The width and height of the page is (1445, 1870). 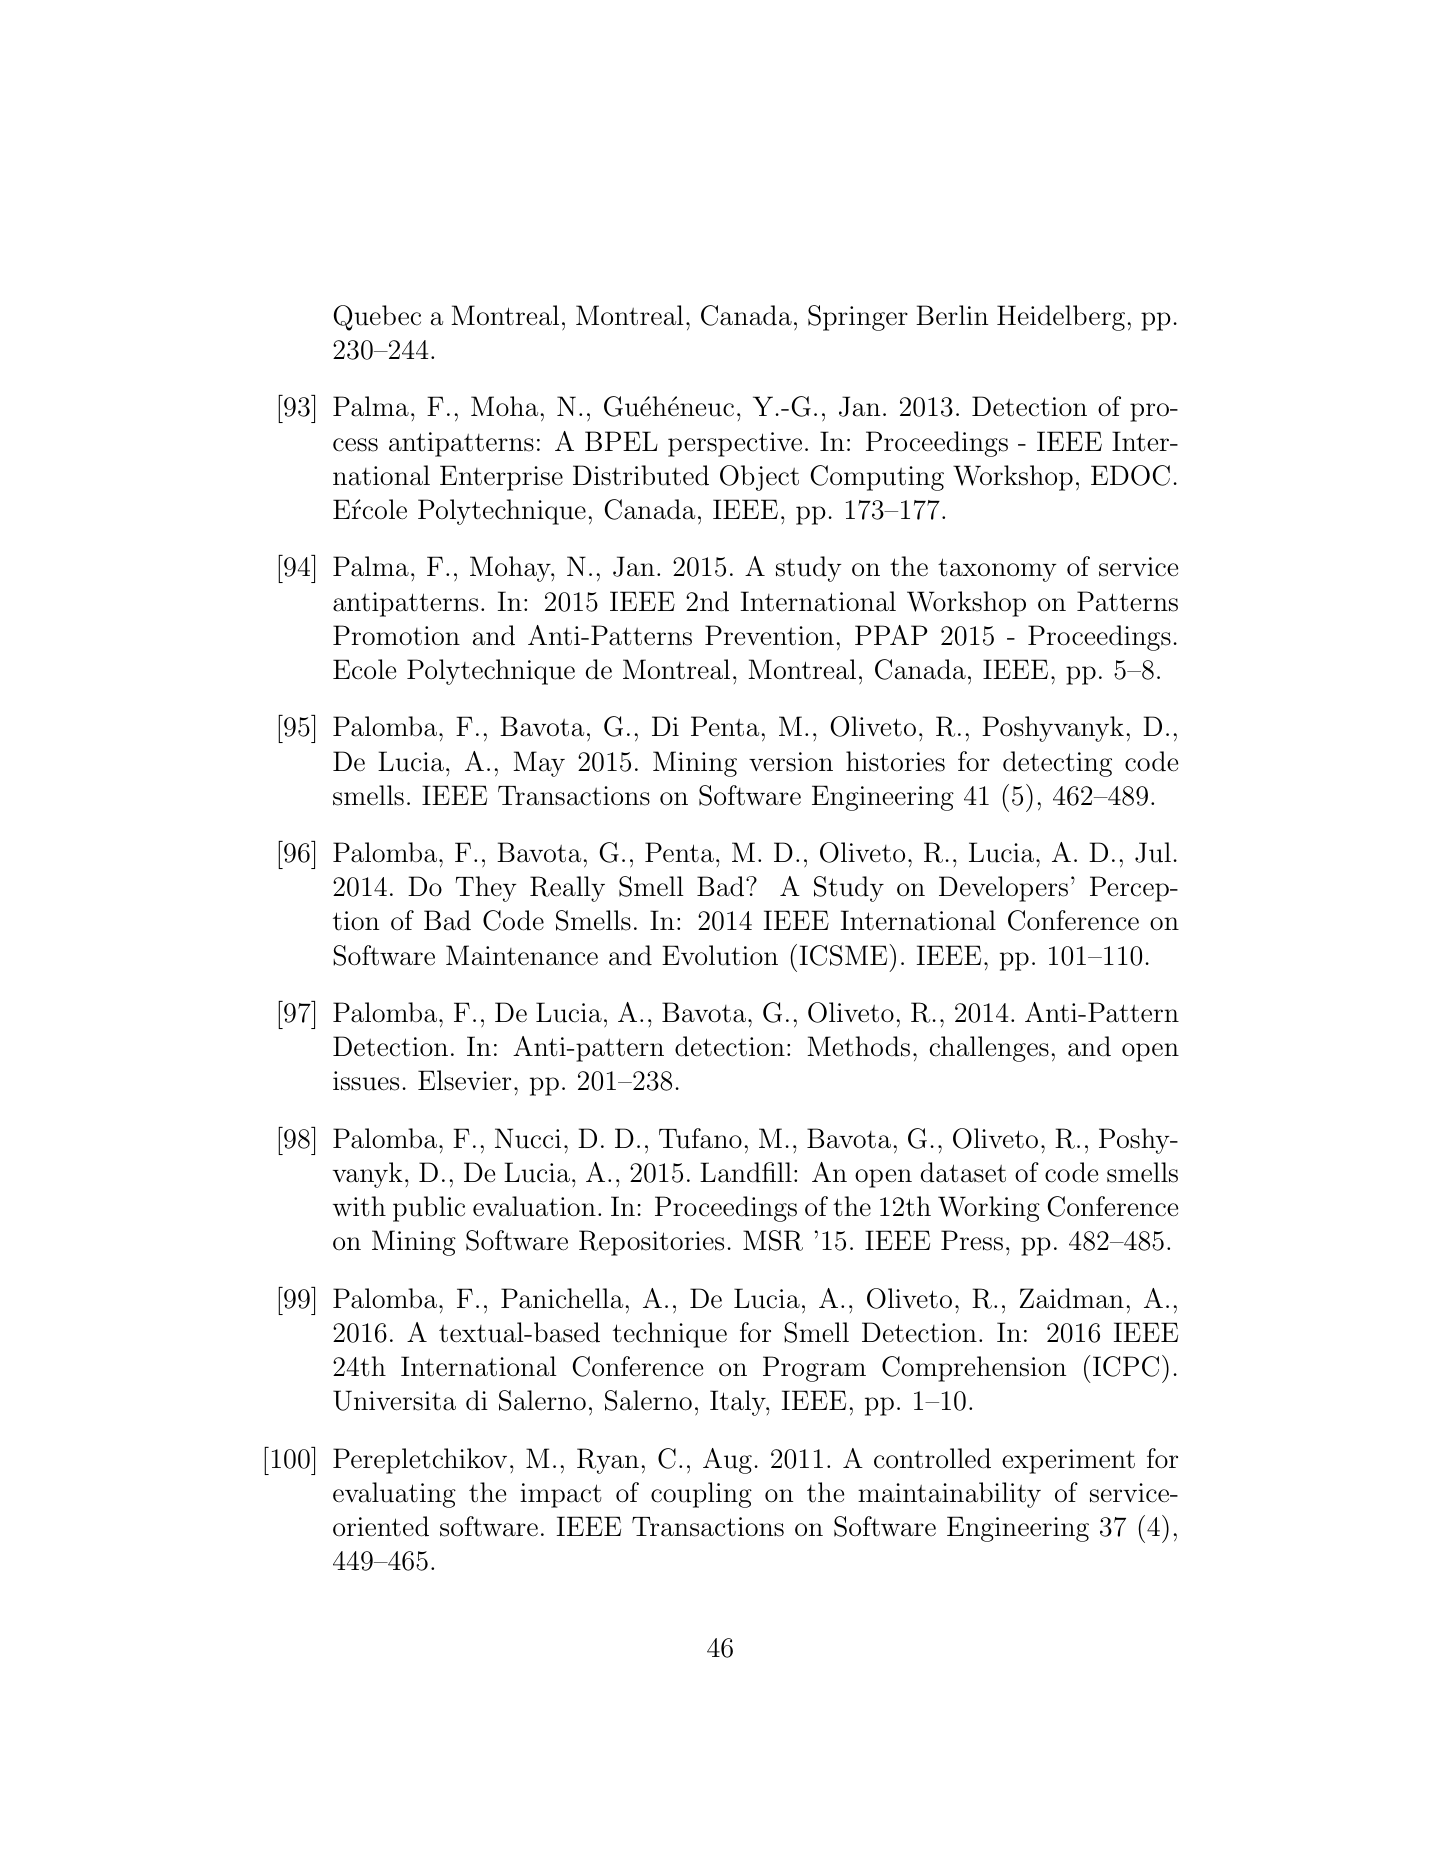 I want to click on Elsevier, so click(x=464, y=1080).
